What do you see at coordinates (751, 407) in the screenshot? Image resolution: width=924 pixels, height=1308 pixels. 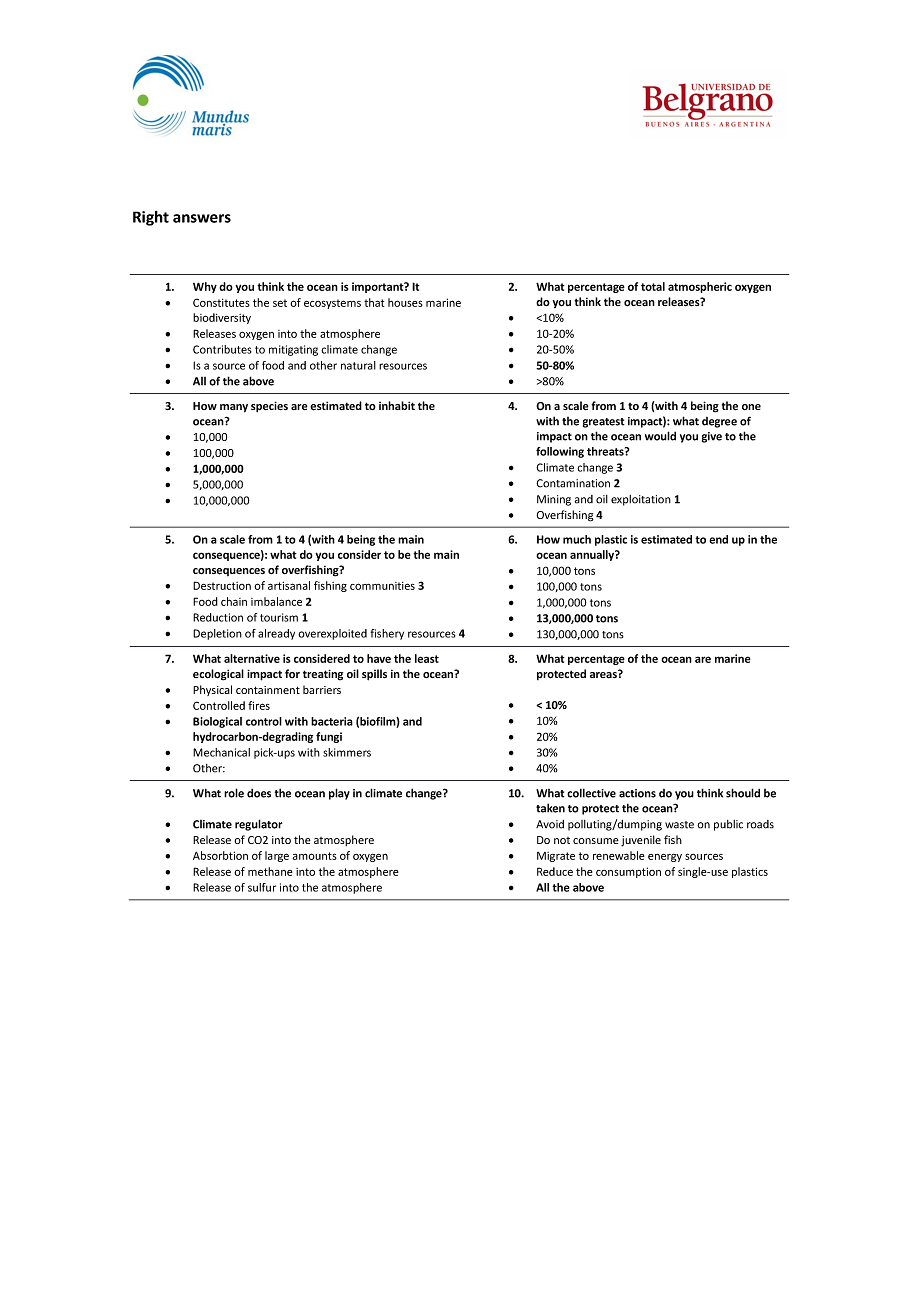 I see `one` at bounding box center [751, 407].
